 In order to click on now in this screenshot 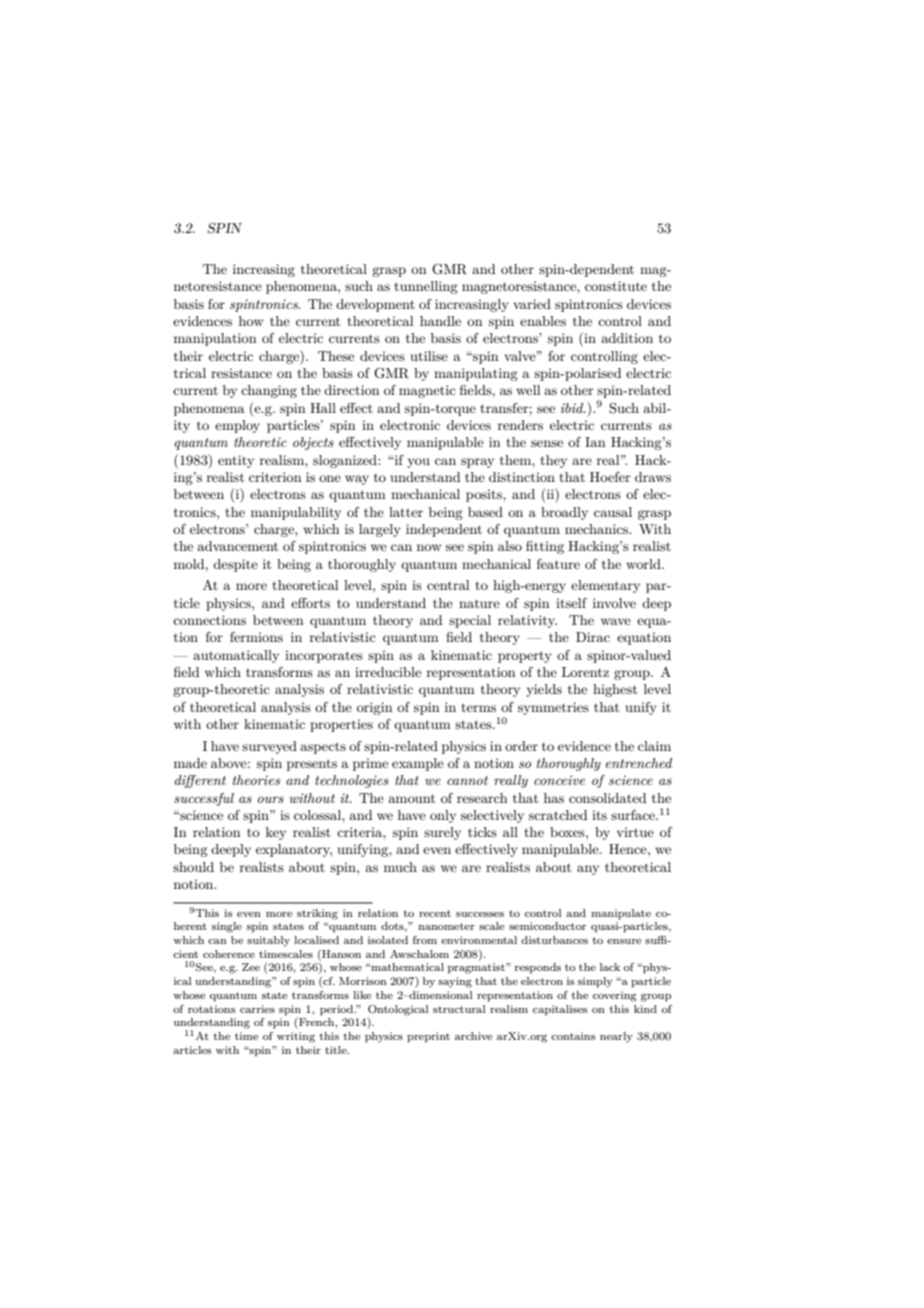, I will do `click(429, 547)`.
